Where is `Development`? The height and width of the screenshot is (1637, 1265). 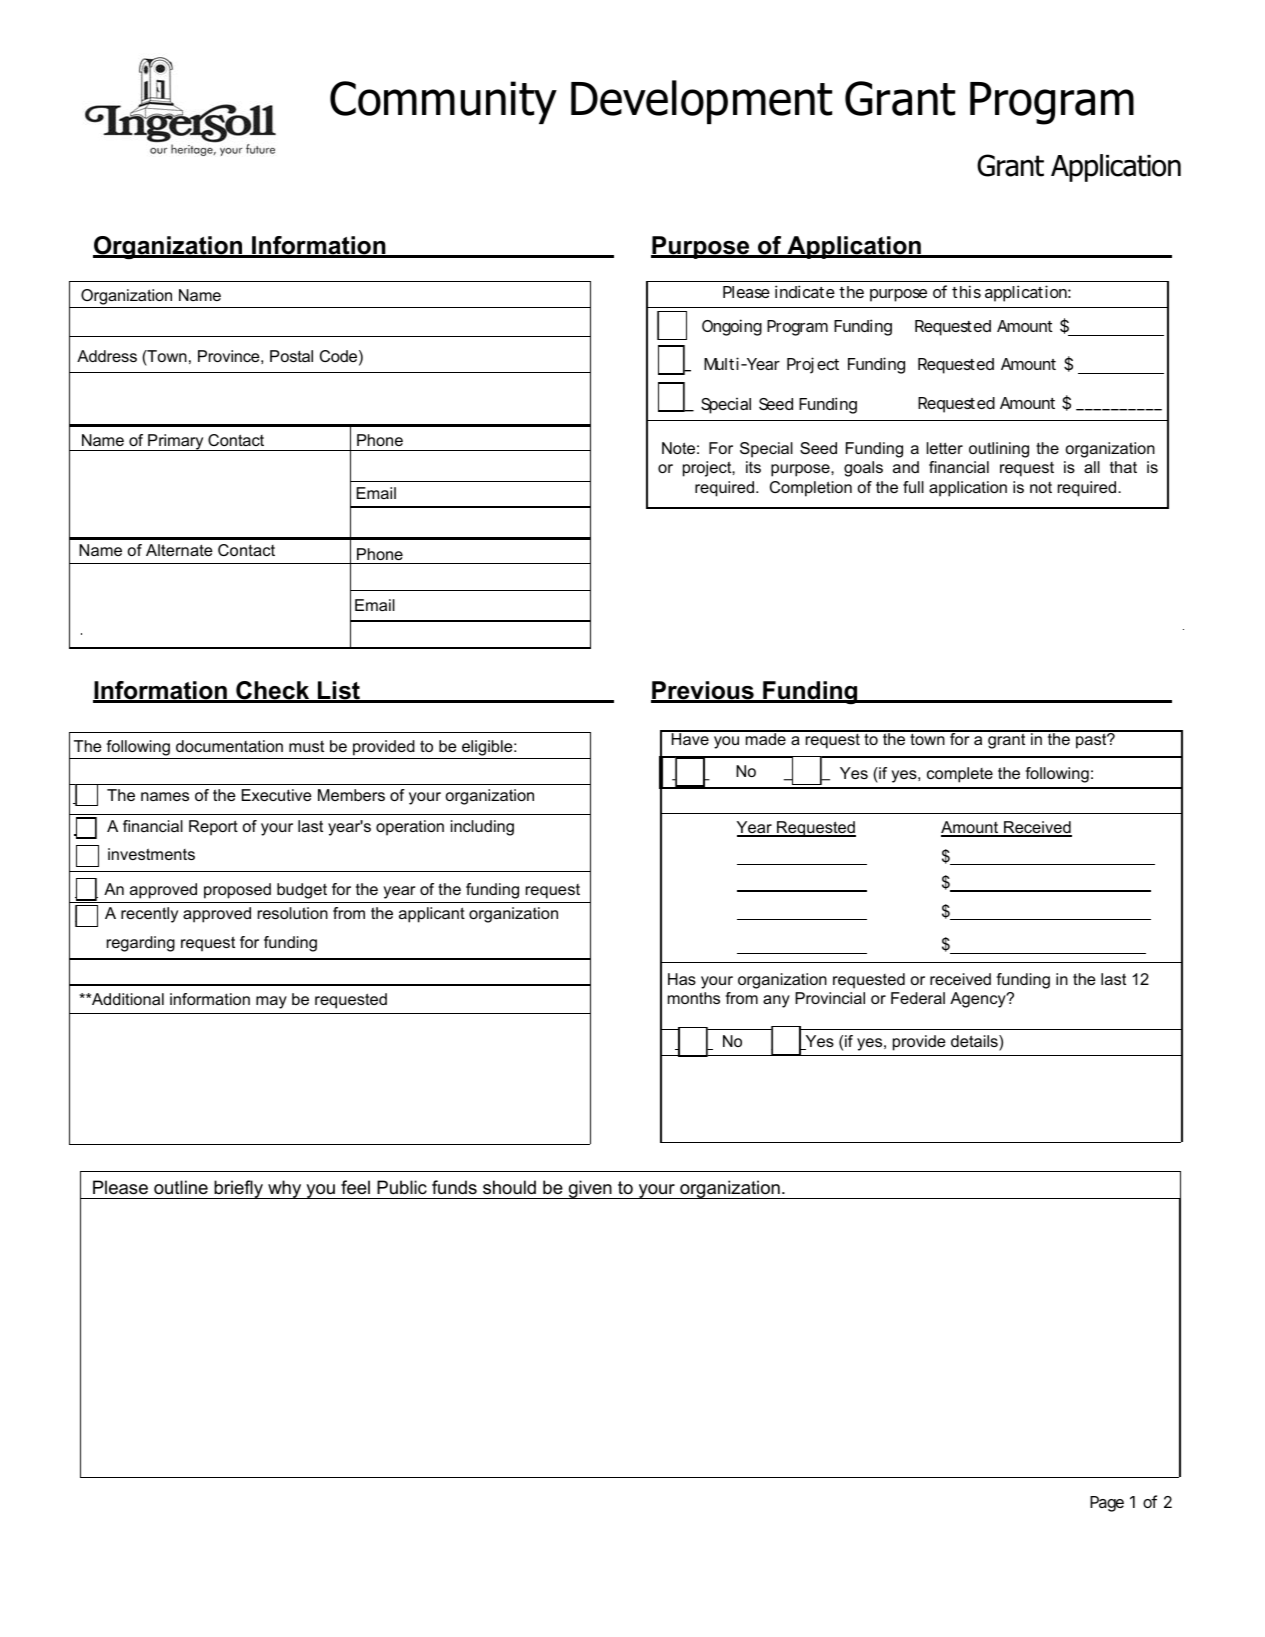
Development is located at coordinates (701, 102).
